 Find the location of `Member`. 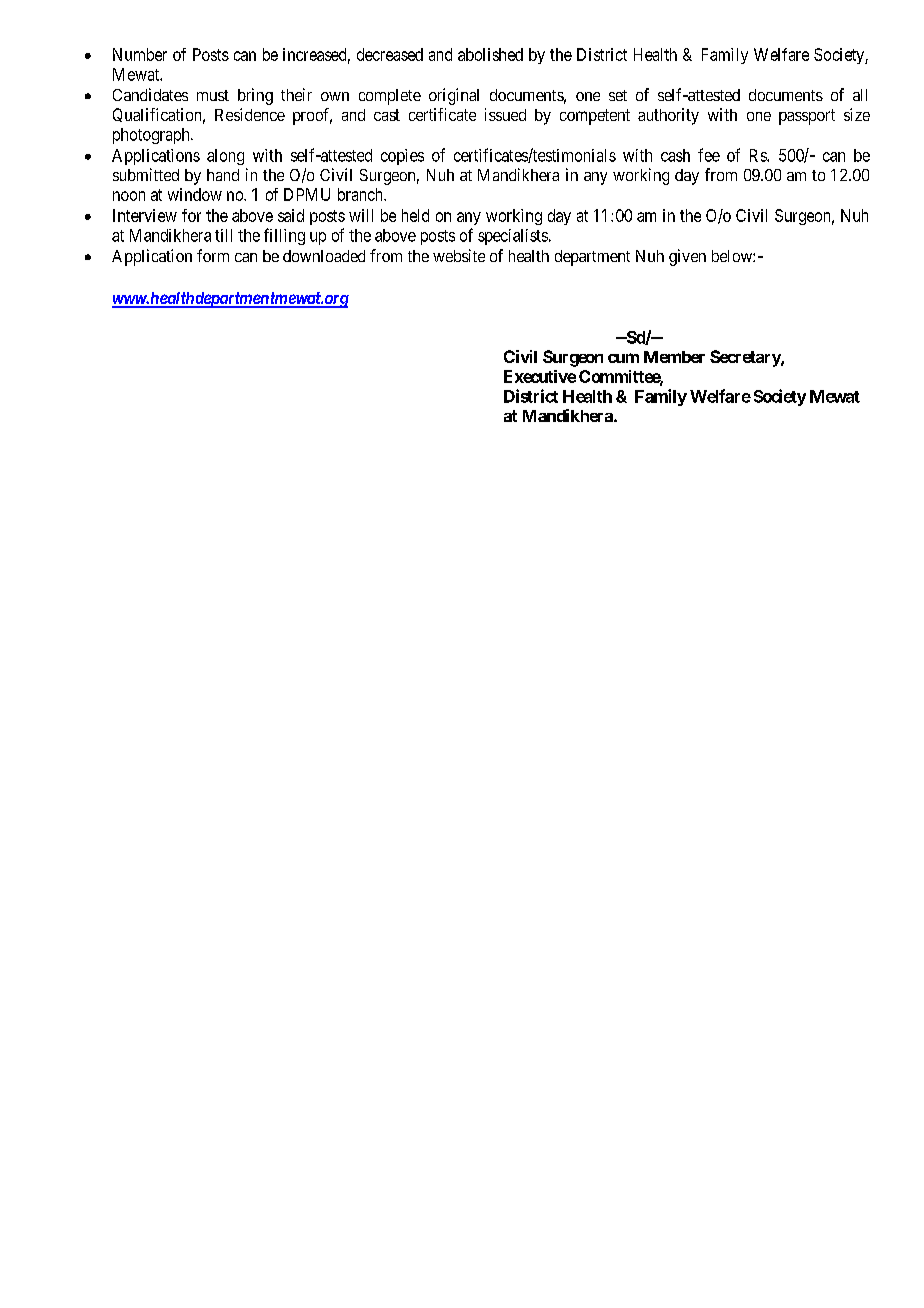

Member is located at coordinates (674, 357).
